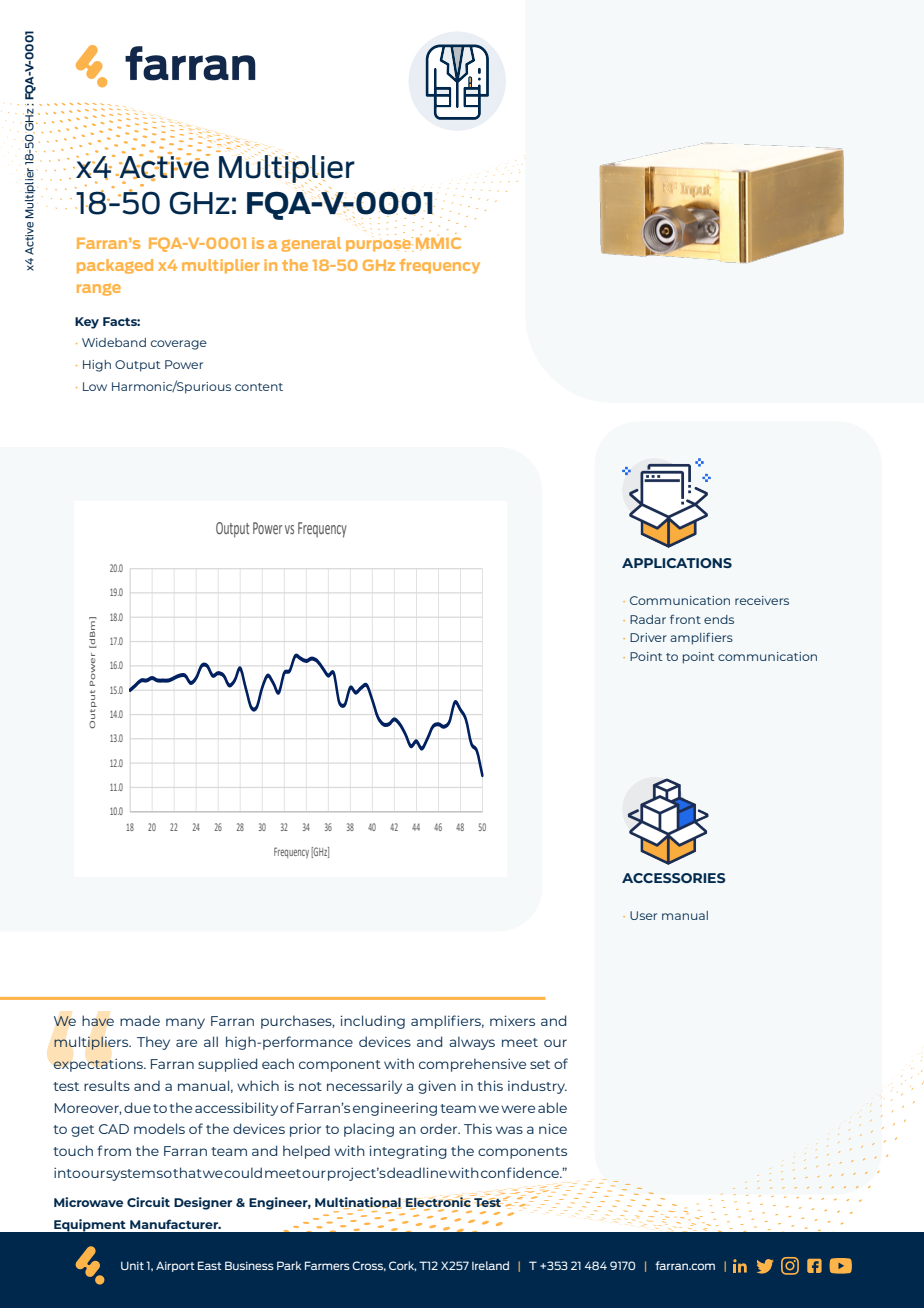 The image size is (924, 1308). Describe the element at coordinates (521, 1172) in the screenshot. I see `confidence` at that location.
